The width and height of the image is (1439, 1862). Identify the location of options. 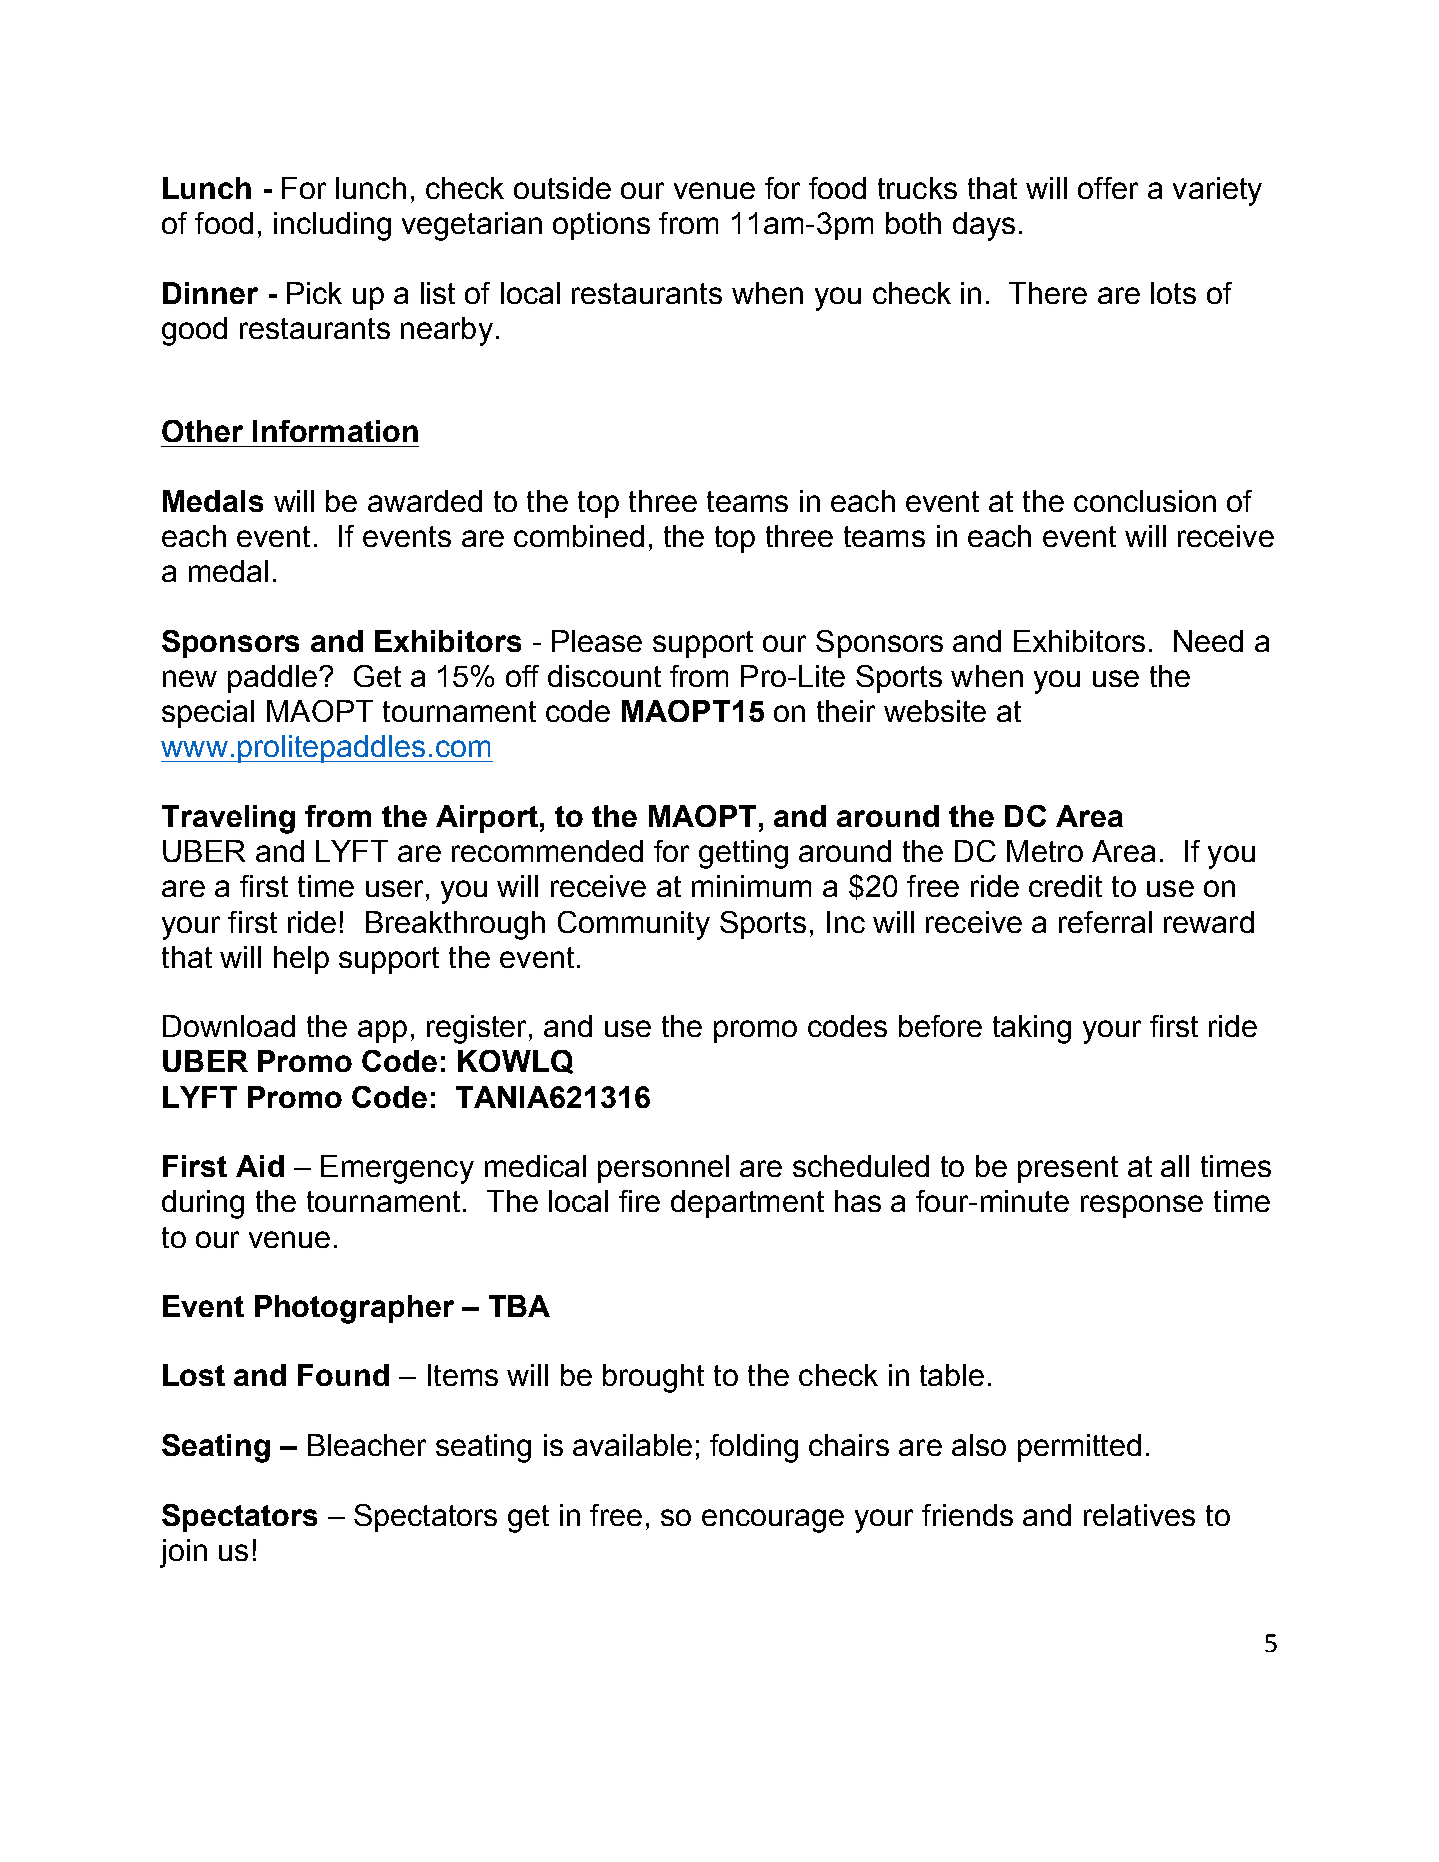
(601, 226).
